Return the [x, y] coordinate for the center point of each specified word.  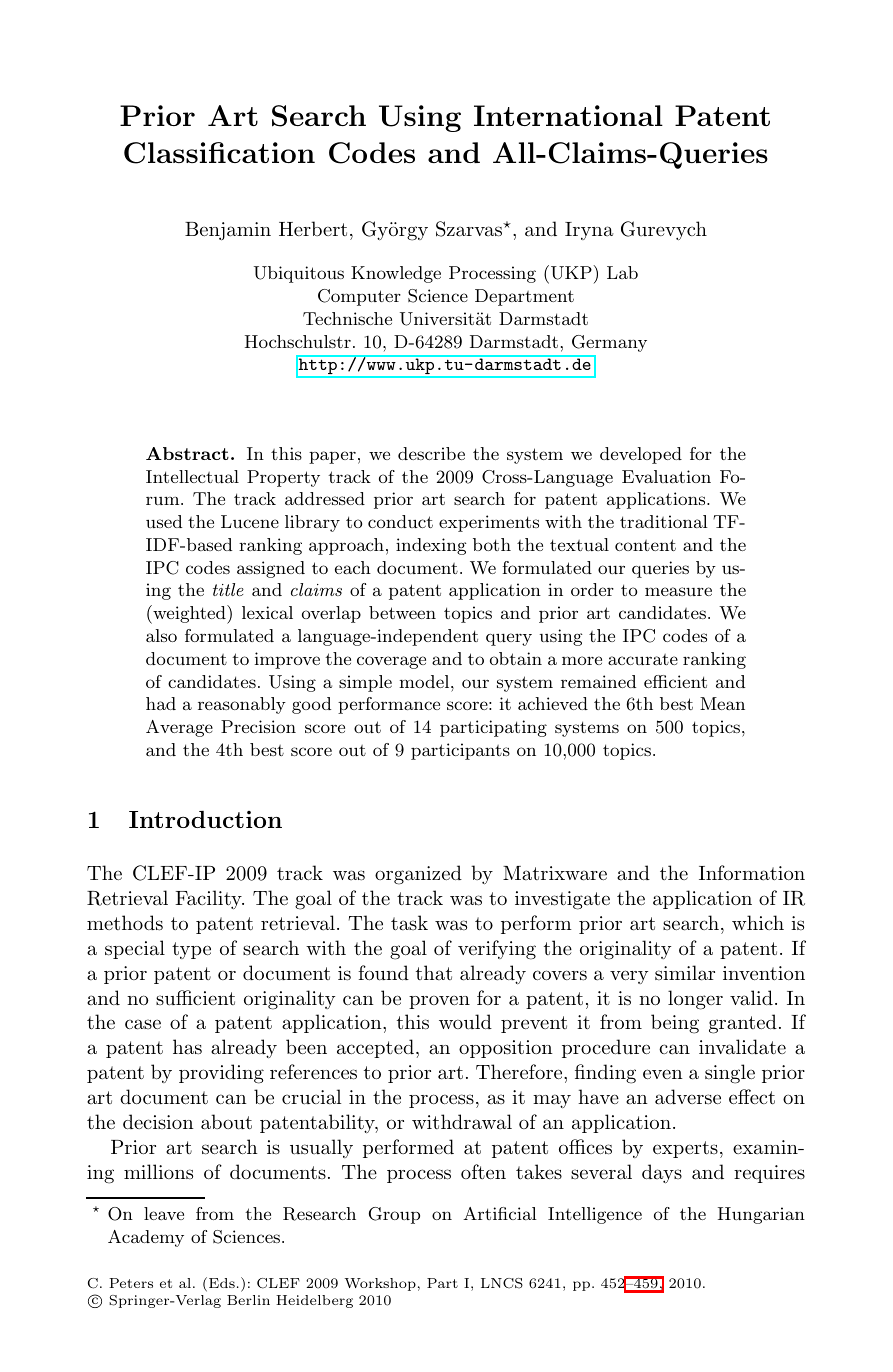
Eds [222, 1283]
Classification [219, 153]
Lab [622, 272]
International [568, 115]
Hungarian [761, 1215]
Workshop [380, 1284]
